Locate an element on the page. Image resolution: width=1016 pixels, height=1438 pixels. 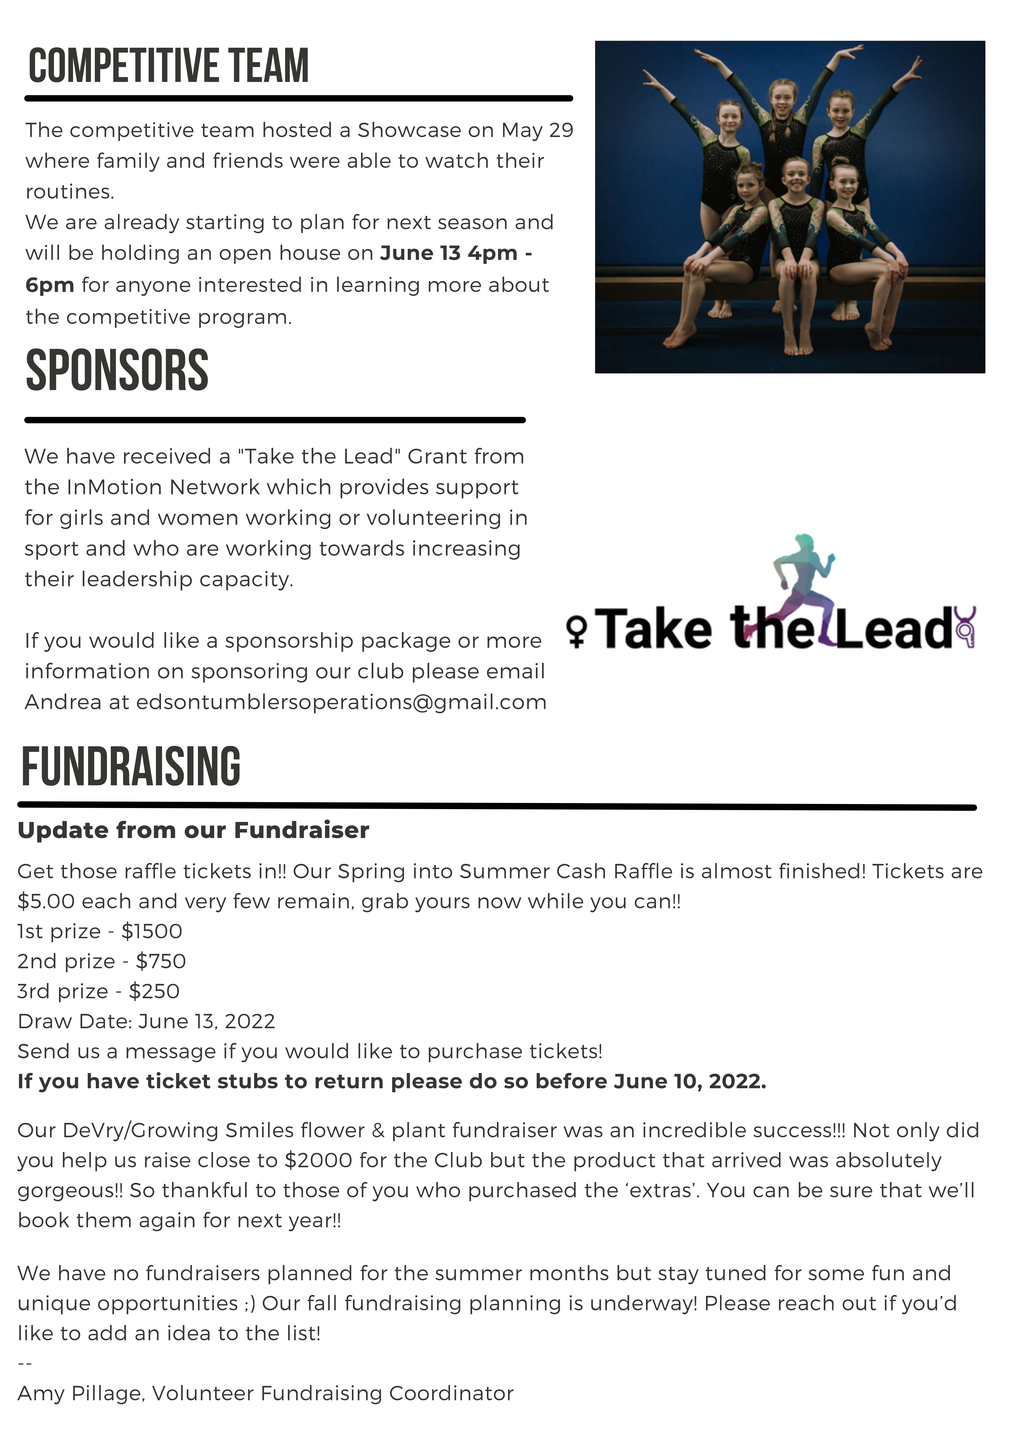
Coordinator is located at coordinates (452, 1393).
